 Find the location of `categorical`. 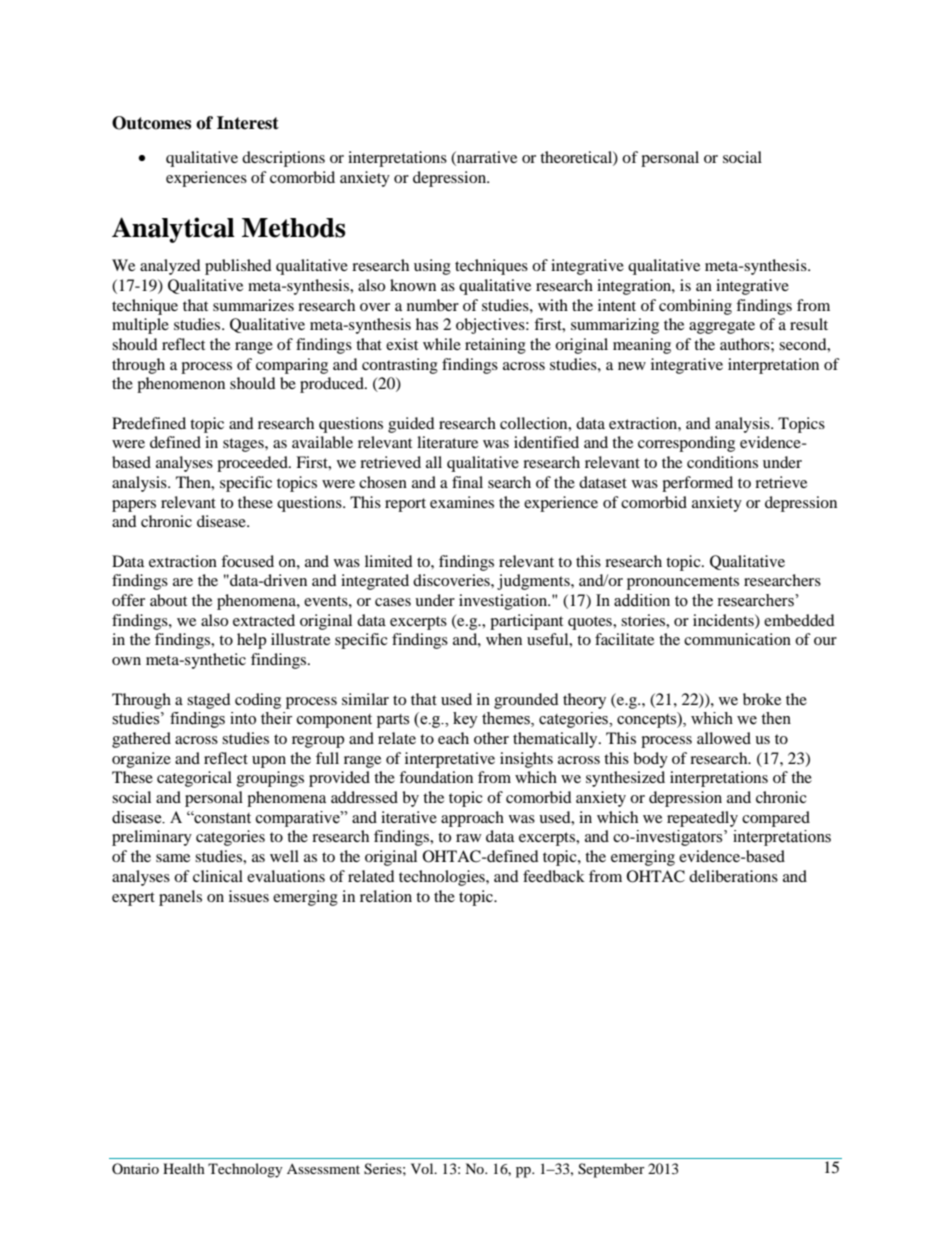

categorical is located at coordinates (194, 779).
